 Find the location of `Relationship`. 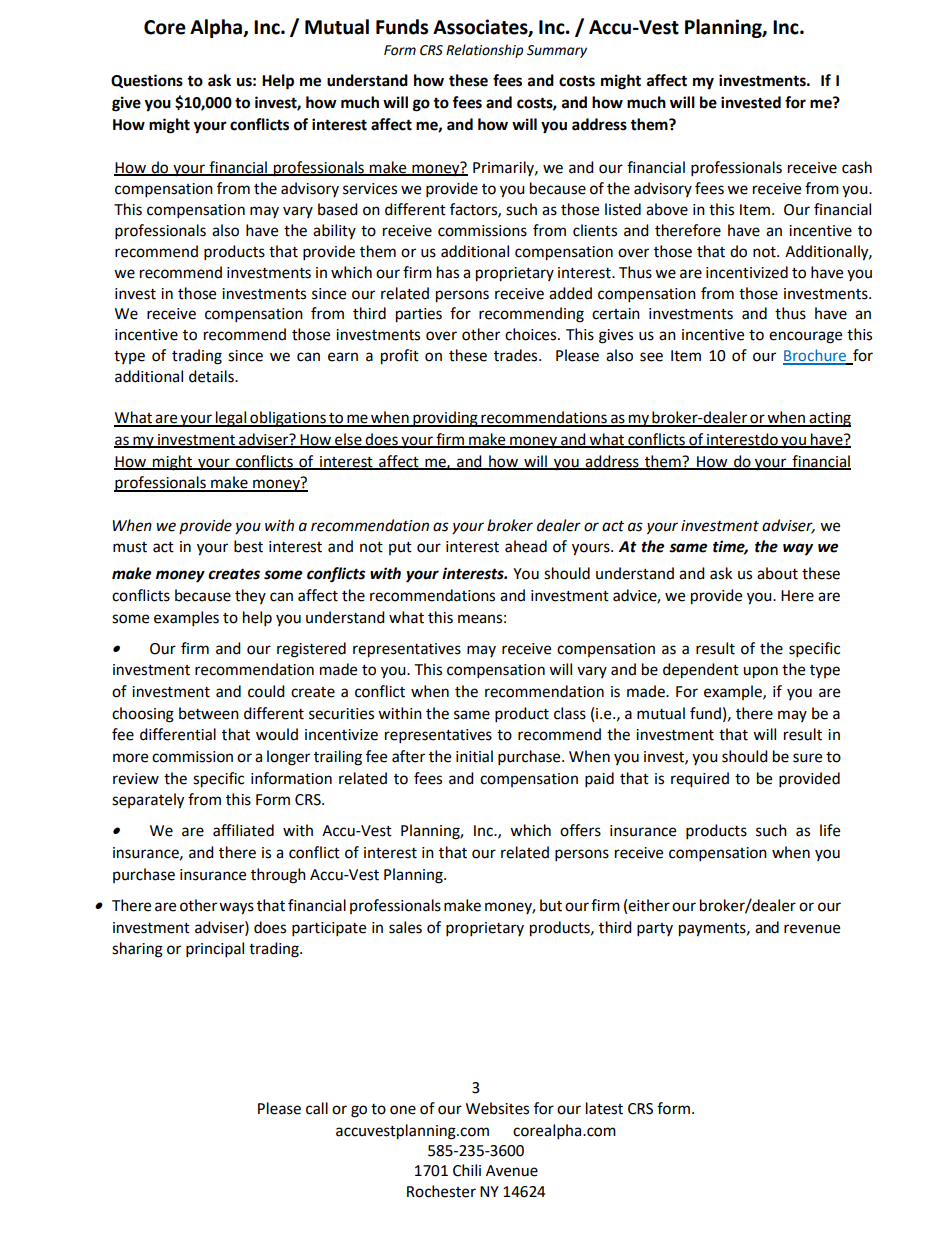

Relationship is located at coordinates (484, 51).
